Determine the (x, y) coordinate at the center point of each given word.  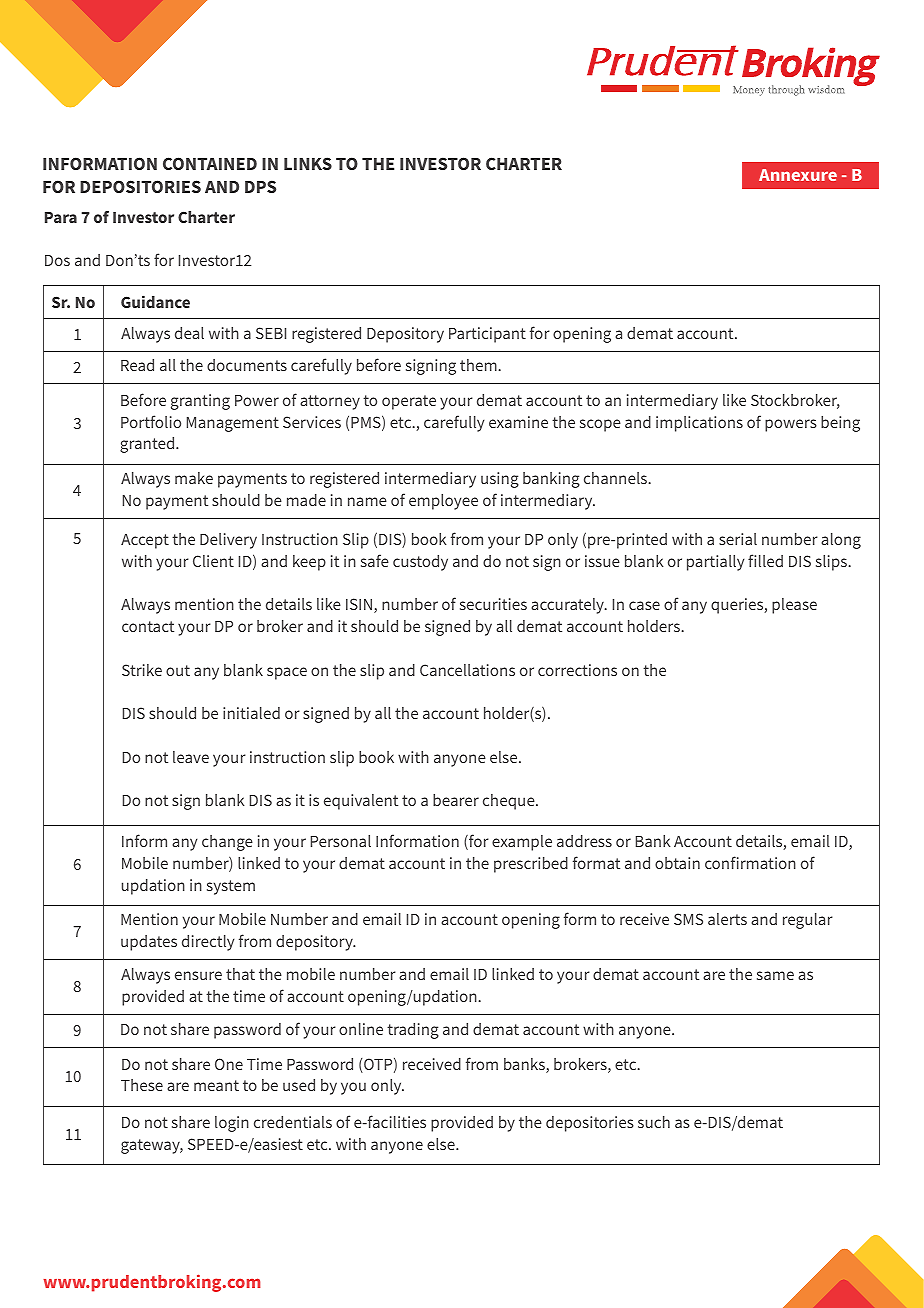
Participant (487, 335)
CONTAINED (210, 163)
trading (413, 1031)
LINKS (308, 163)
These (142, 1085)
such (654, 1122)
